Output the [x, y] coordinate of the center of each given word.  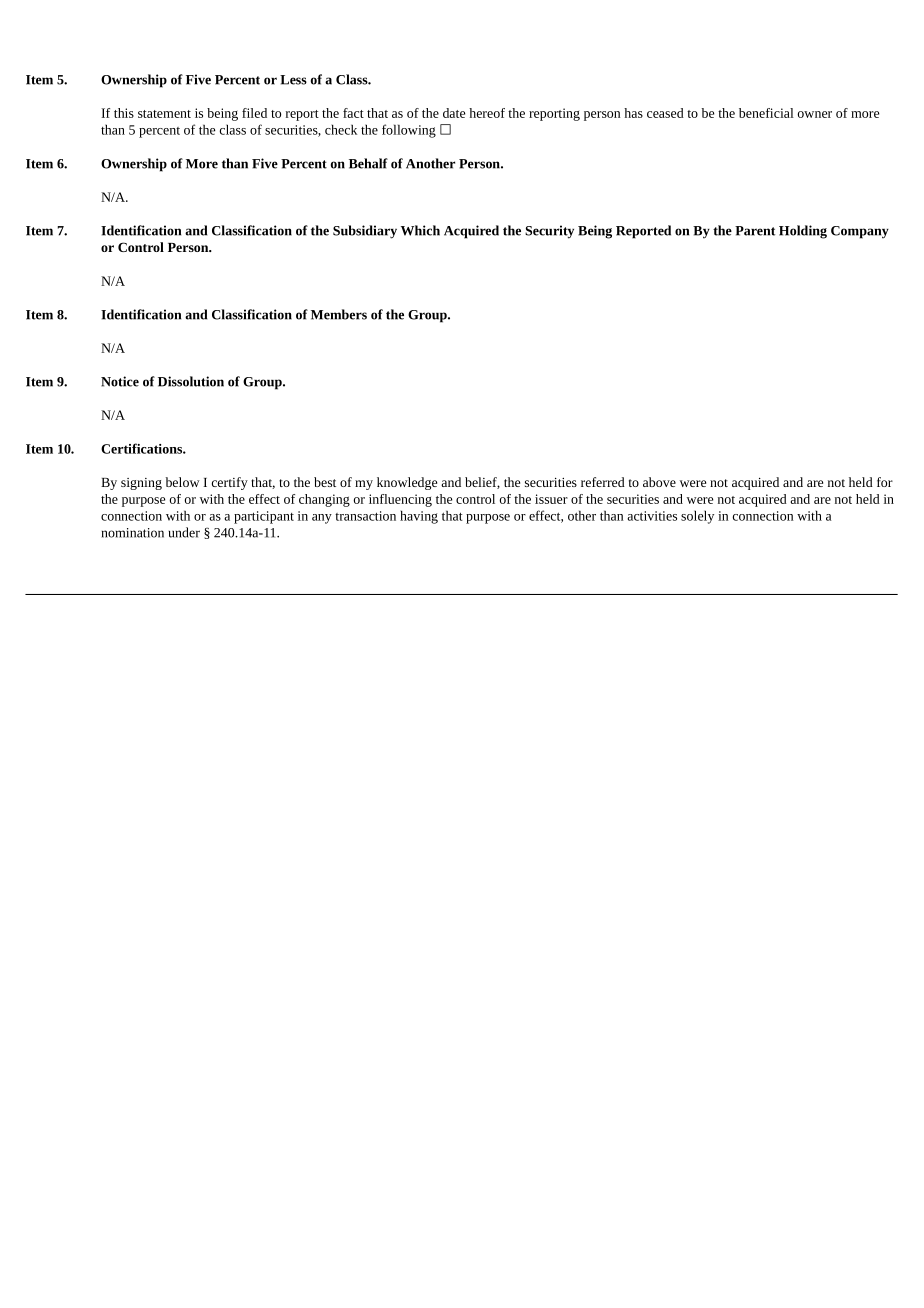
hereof [487, 113]
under [184, 532]
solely [697, 517]
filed [254, 113]
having [419, 517]
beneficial [766, 113]
